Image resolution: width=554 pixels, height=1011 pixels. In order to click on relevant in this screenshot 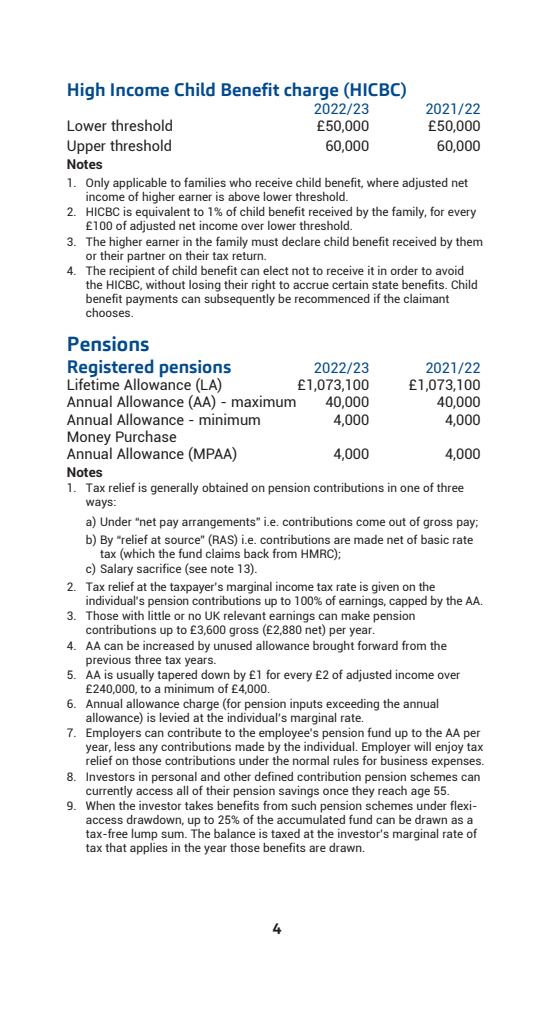, I will do `click(245, 615)`.
